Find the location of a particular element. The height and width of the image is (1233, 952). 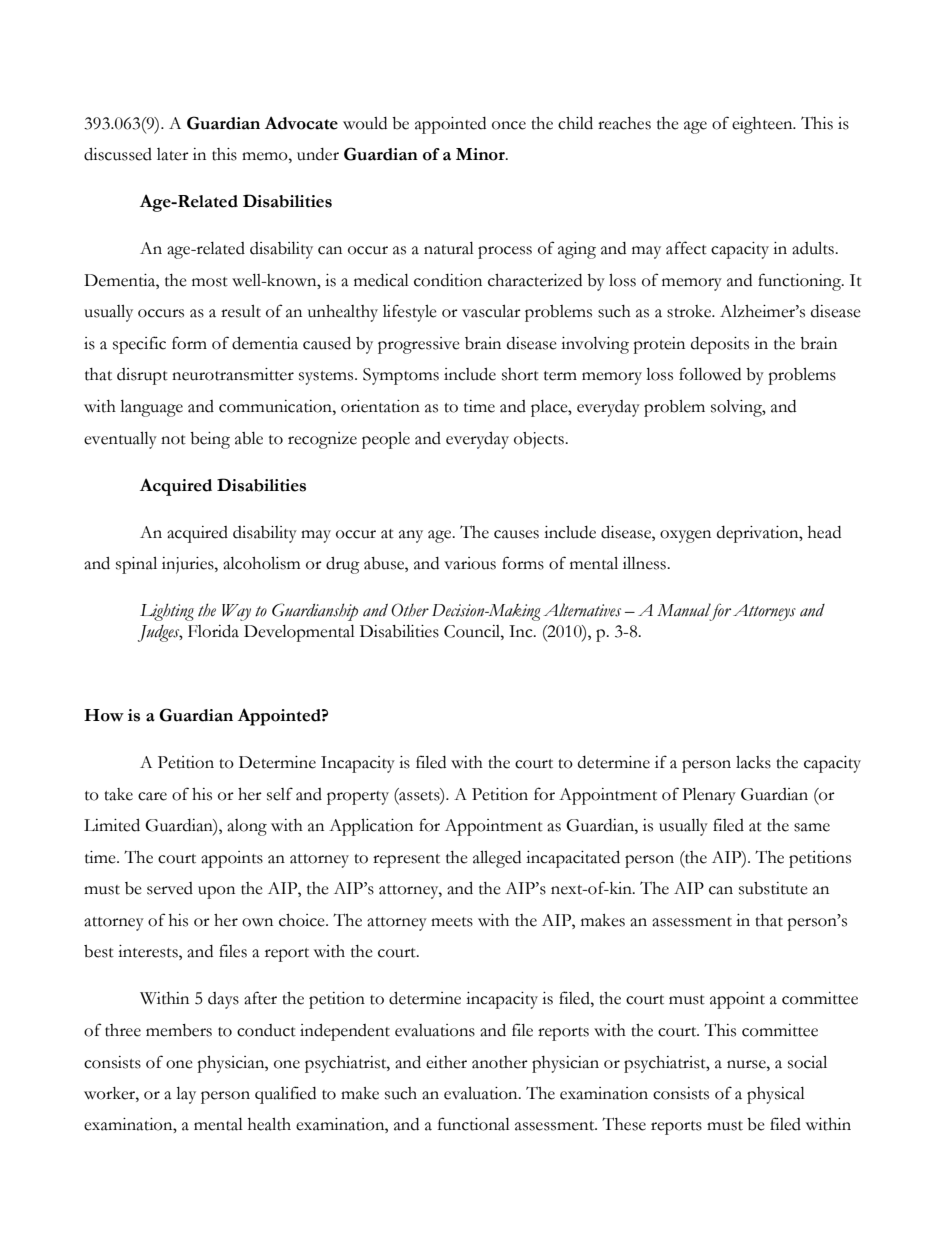

functional is located at coordinates (474, 1124).
